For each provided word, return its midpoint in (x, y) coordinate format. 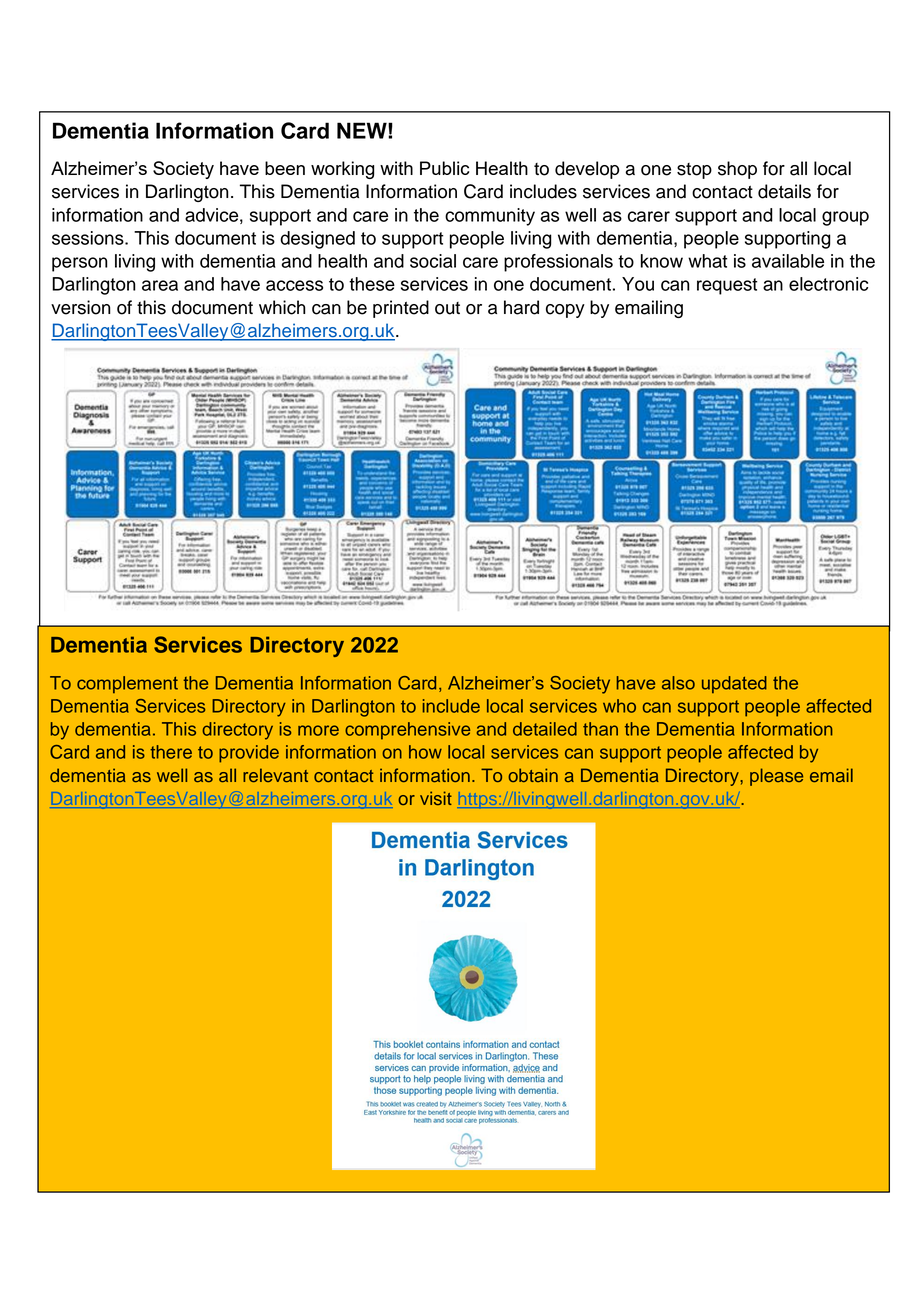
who (619, 706)
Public (444, 168)
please (776, 777)
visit (436, 798)
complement (127, 684)
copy (565, 311)
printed (401, 309)
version (81, 307)
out (447, 308)
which (282, 307)
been (285, 168)
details (784, 191)
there (171, 752)
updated (734, 684)
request (727, 286)
